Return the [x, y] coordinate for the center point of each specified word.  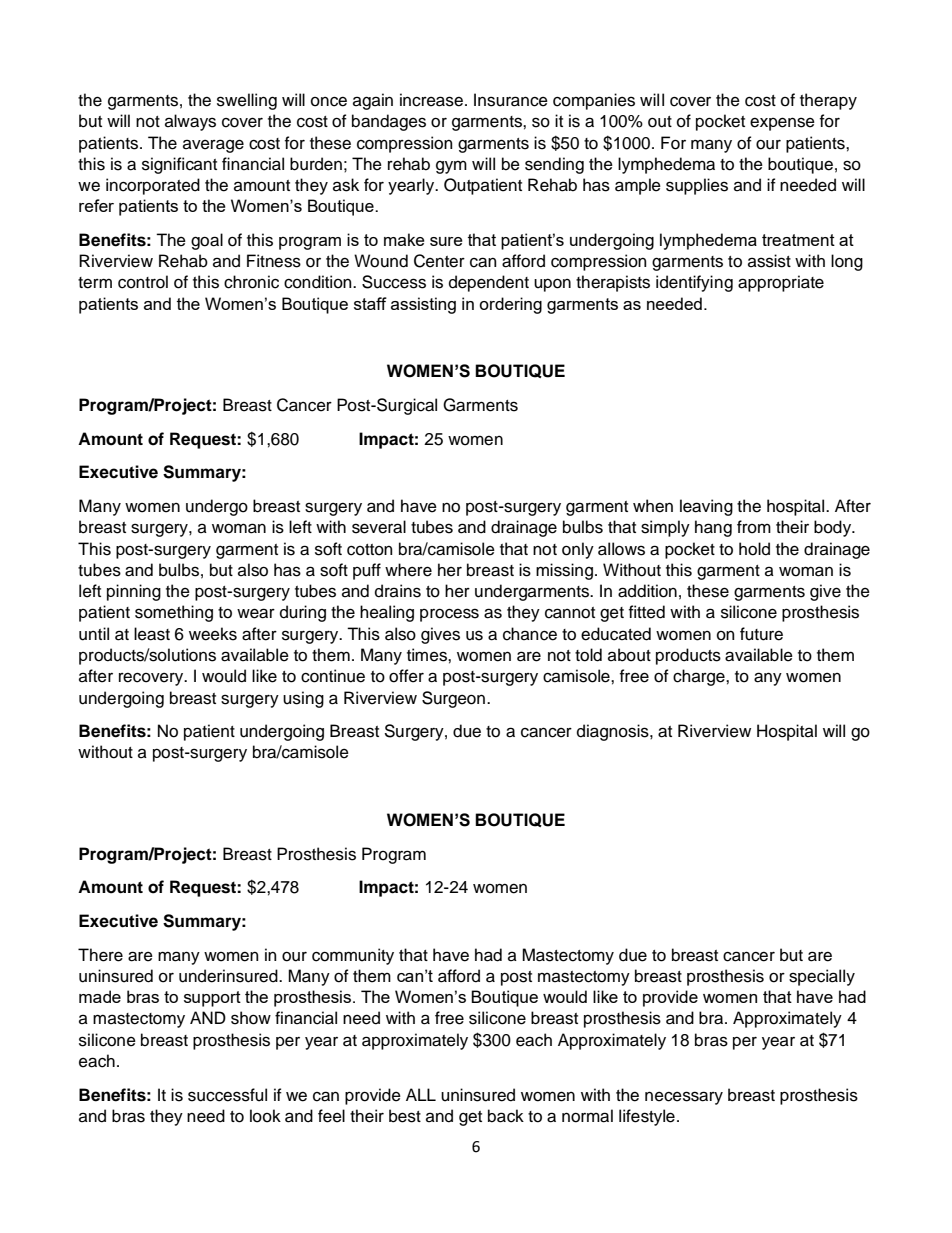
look [265, 1116]
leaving [706, 507]
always [190, 122]
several [379, 527]
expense [782, 124]
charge [700, 677]
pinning [134, 592]
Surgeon [455, 699]
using [303, 699]
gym [451, 167]
